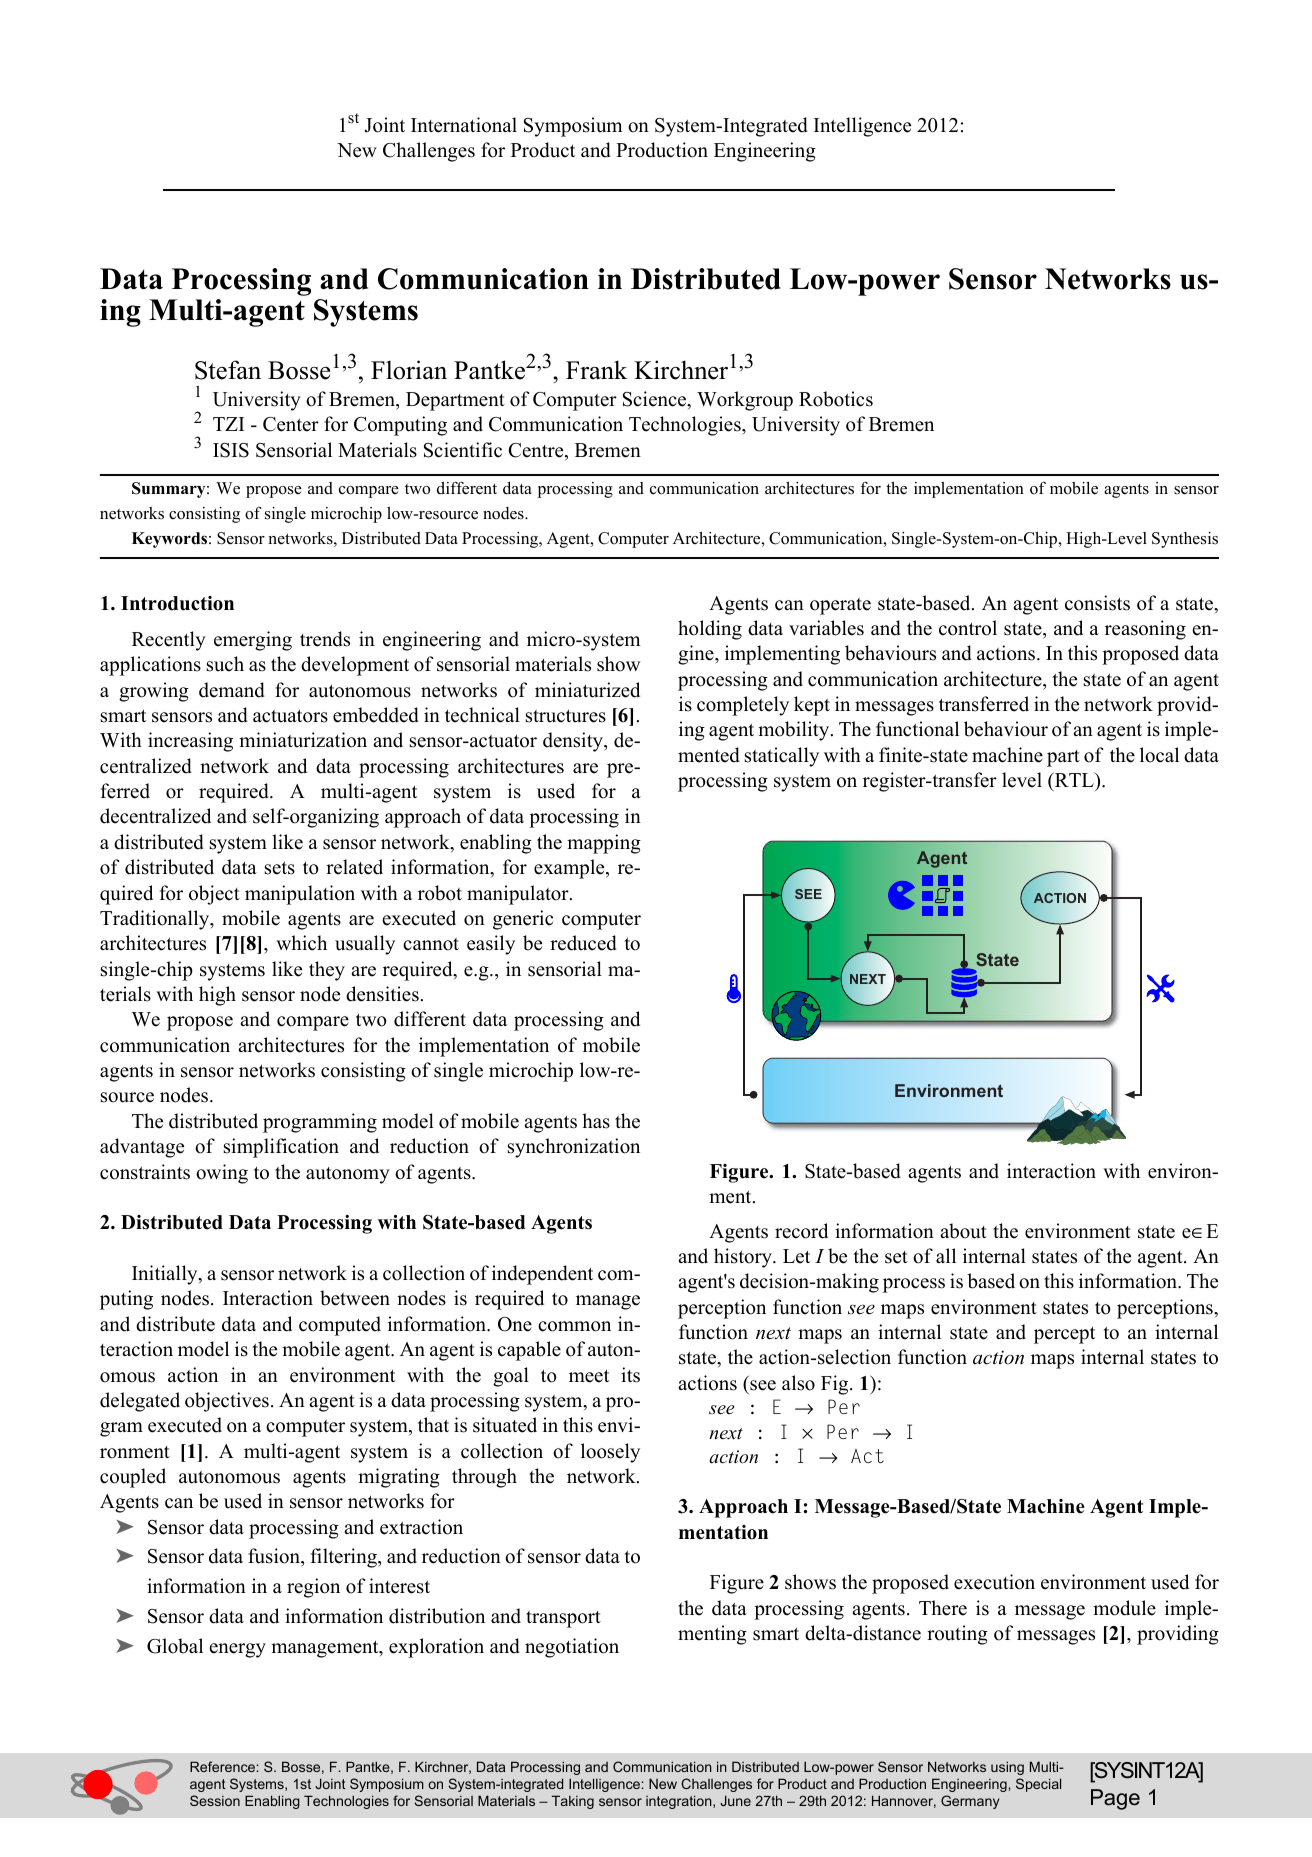 Image resolution: width=1312 pixels, height=1857 pixels. What do you see at coordinates (1159, 755) in the screenshot?
I see `local` at bounding box center [1159, 755].
